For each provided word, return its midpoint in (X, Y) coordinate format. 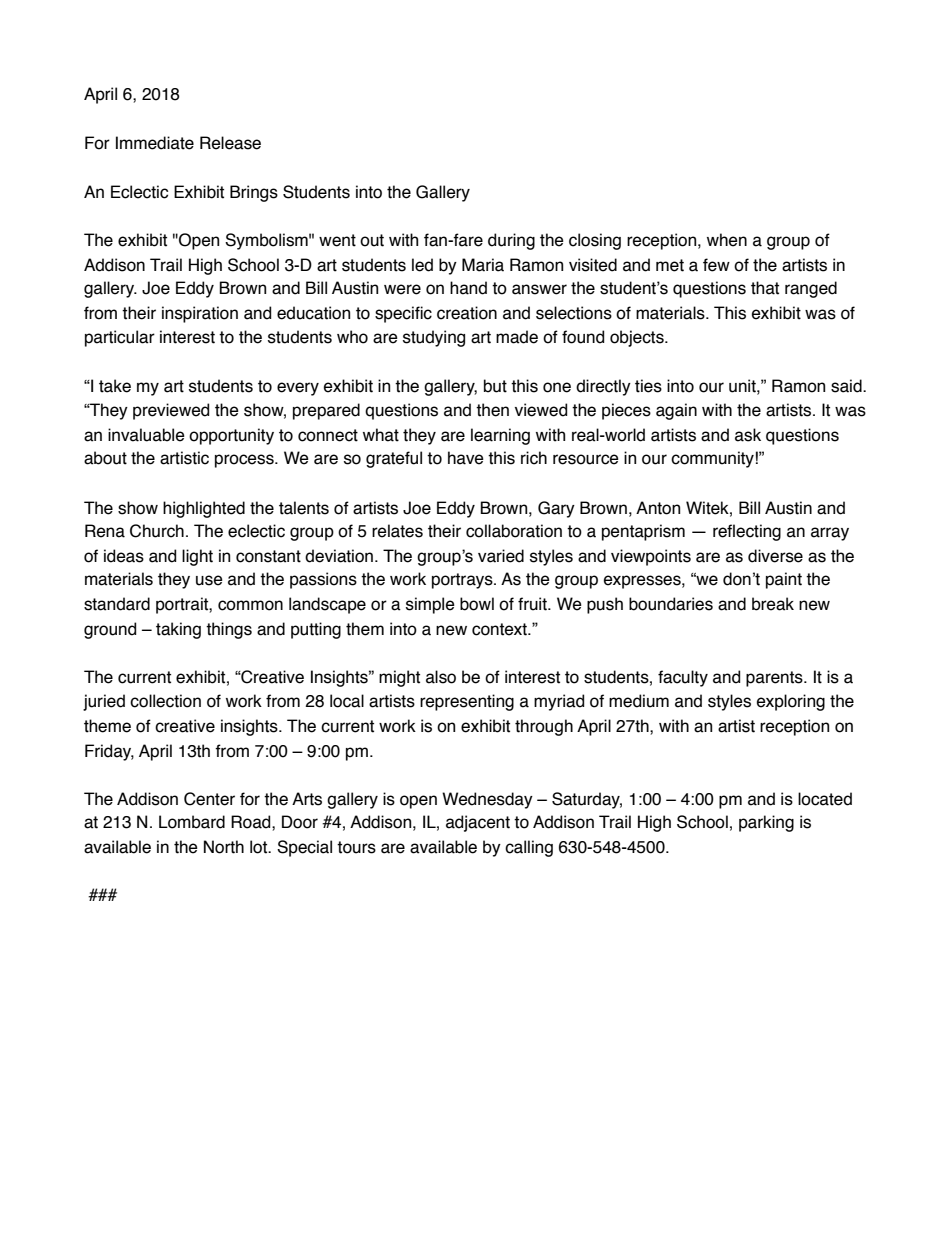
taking (178, 630)
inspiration (200, 314)
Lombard (192, 822)
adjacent (478, 823)
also (441, 677)
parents (775, 679)
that (765, 288)
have (466, 458)
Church (157, 531)
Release (230, 143)
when (727, 240)
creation (467, 313)
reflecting (747, 532)
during (511, 241)
